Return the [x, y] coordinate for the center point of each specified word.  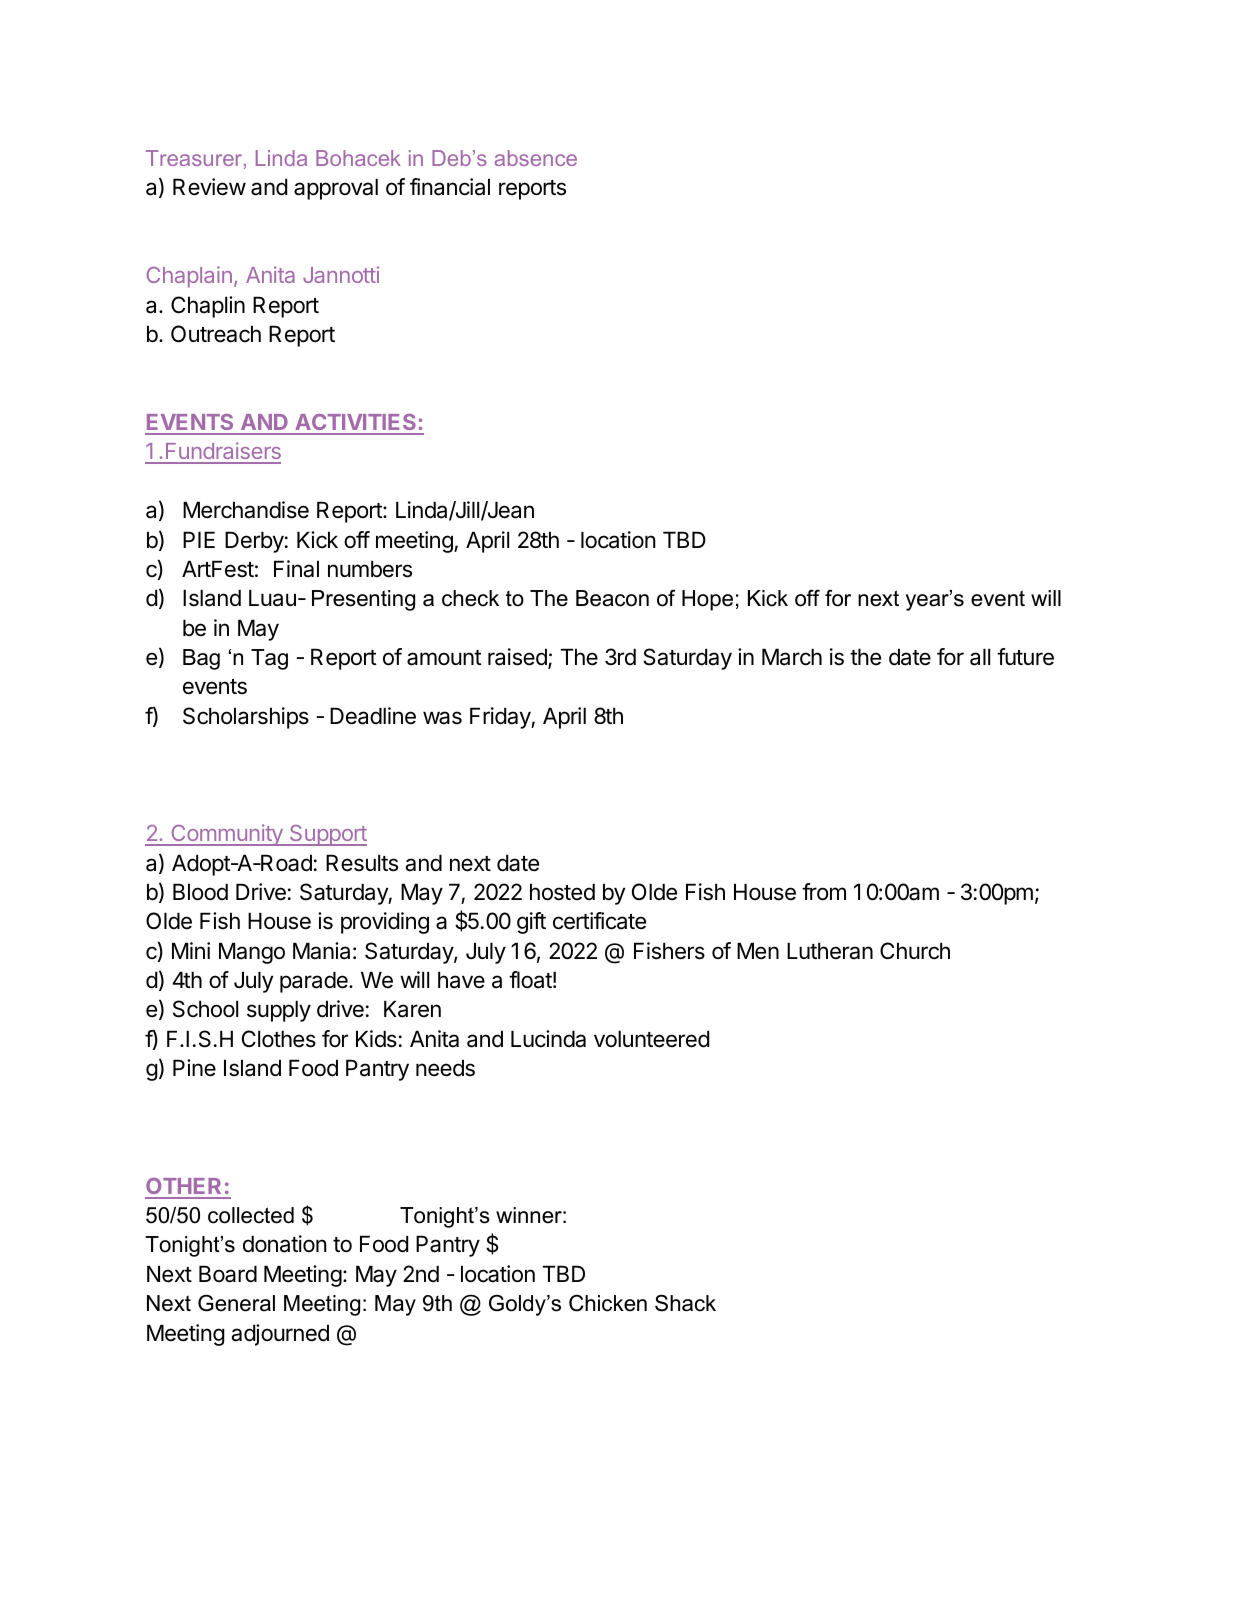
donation [285, 1244]
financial [450, 187]
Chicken [608, 1303]
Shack [685, 1303]
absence [536, 158]
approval [336, 189]
